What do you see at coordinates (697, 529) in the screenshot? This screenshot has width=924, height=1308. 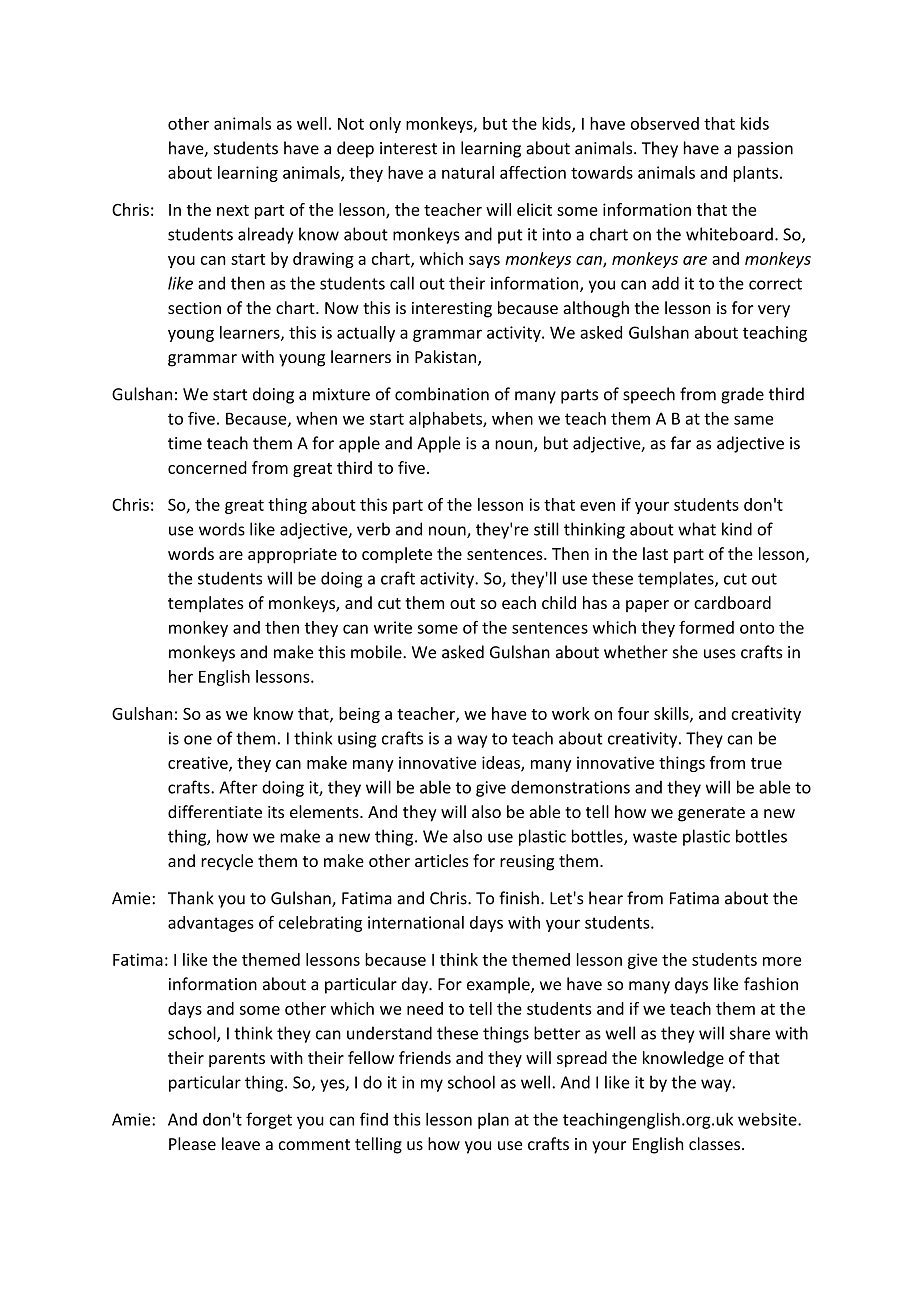 I see `what` at bounding box center [697, 529].
